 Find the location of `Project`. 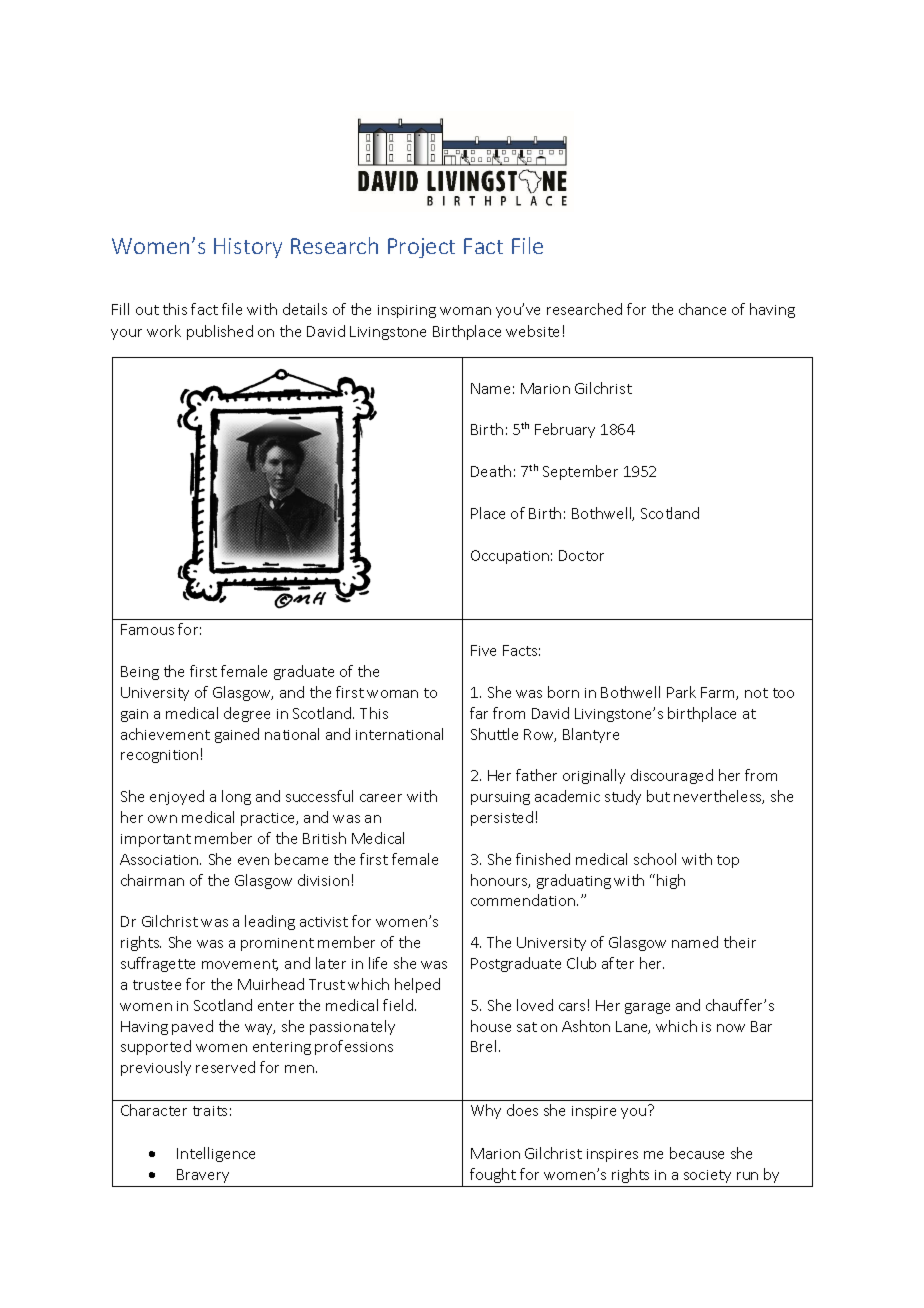

Project is located at coordinates (421, 248).
